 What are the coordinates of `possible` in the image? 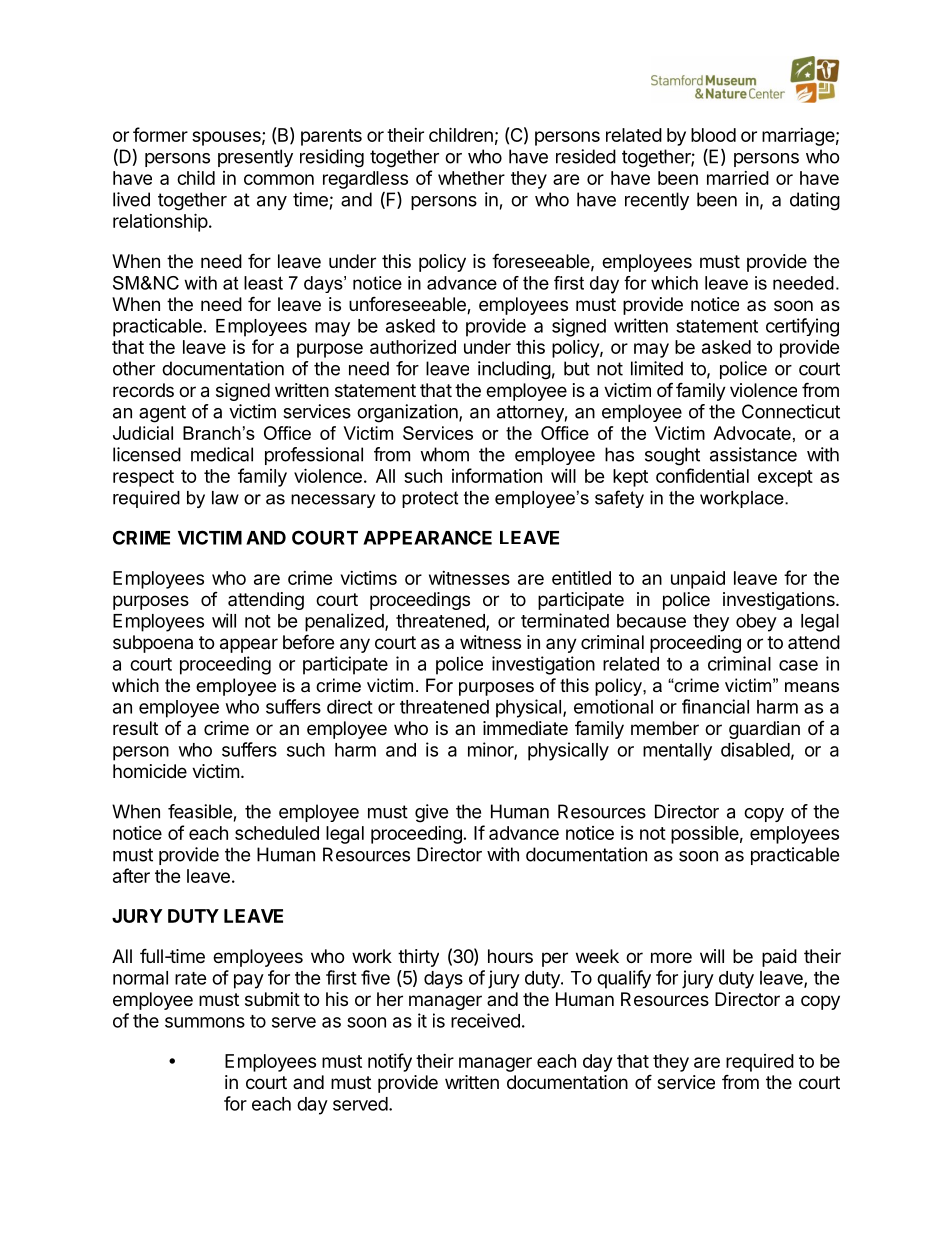 It's located at (705, 835).
